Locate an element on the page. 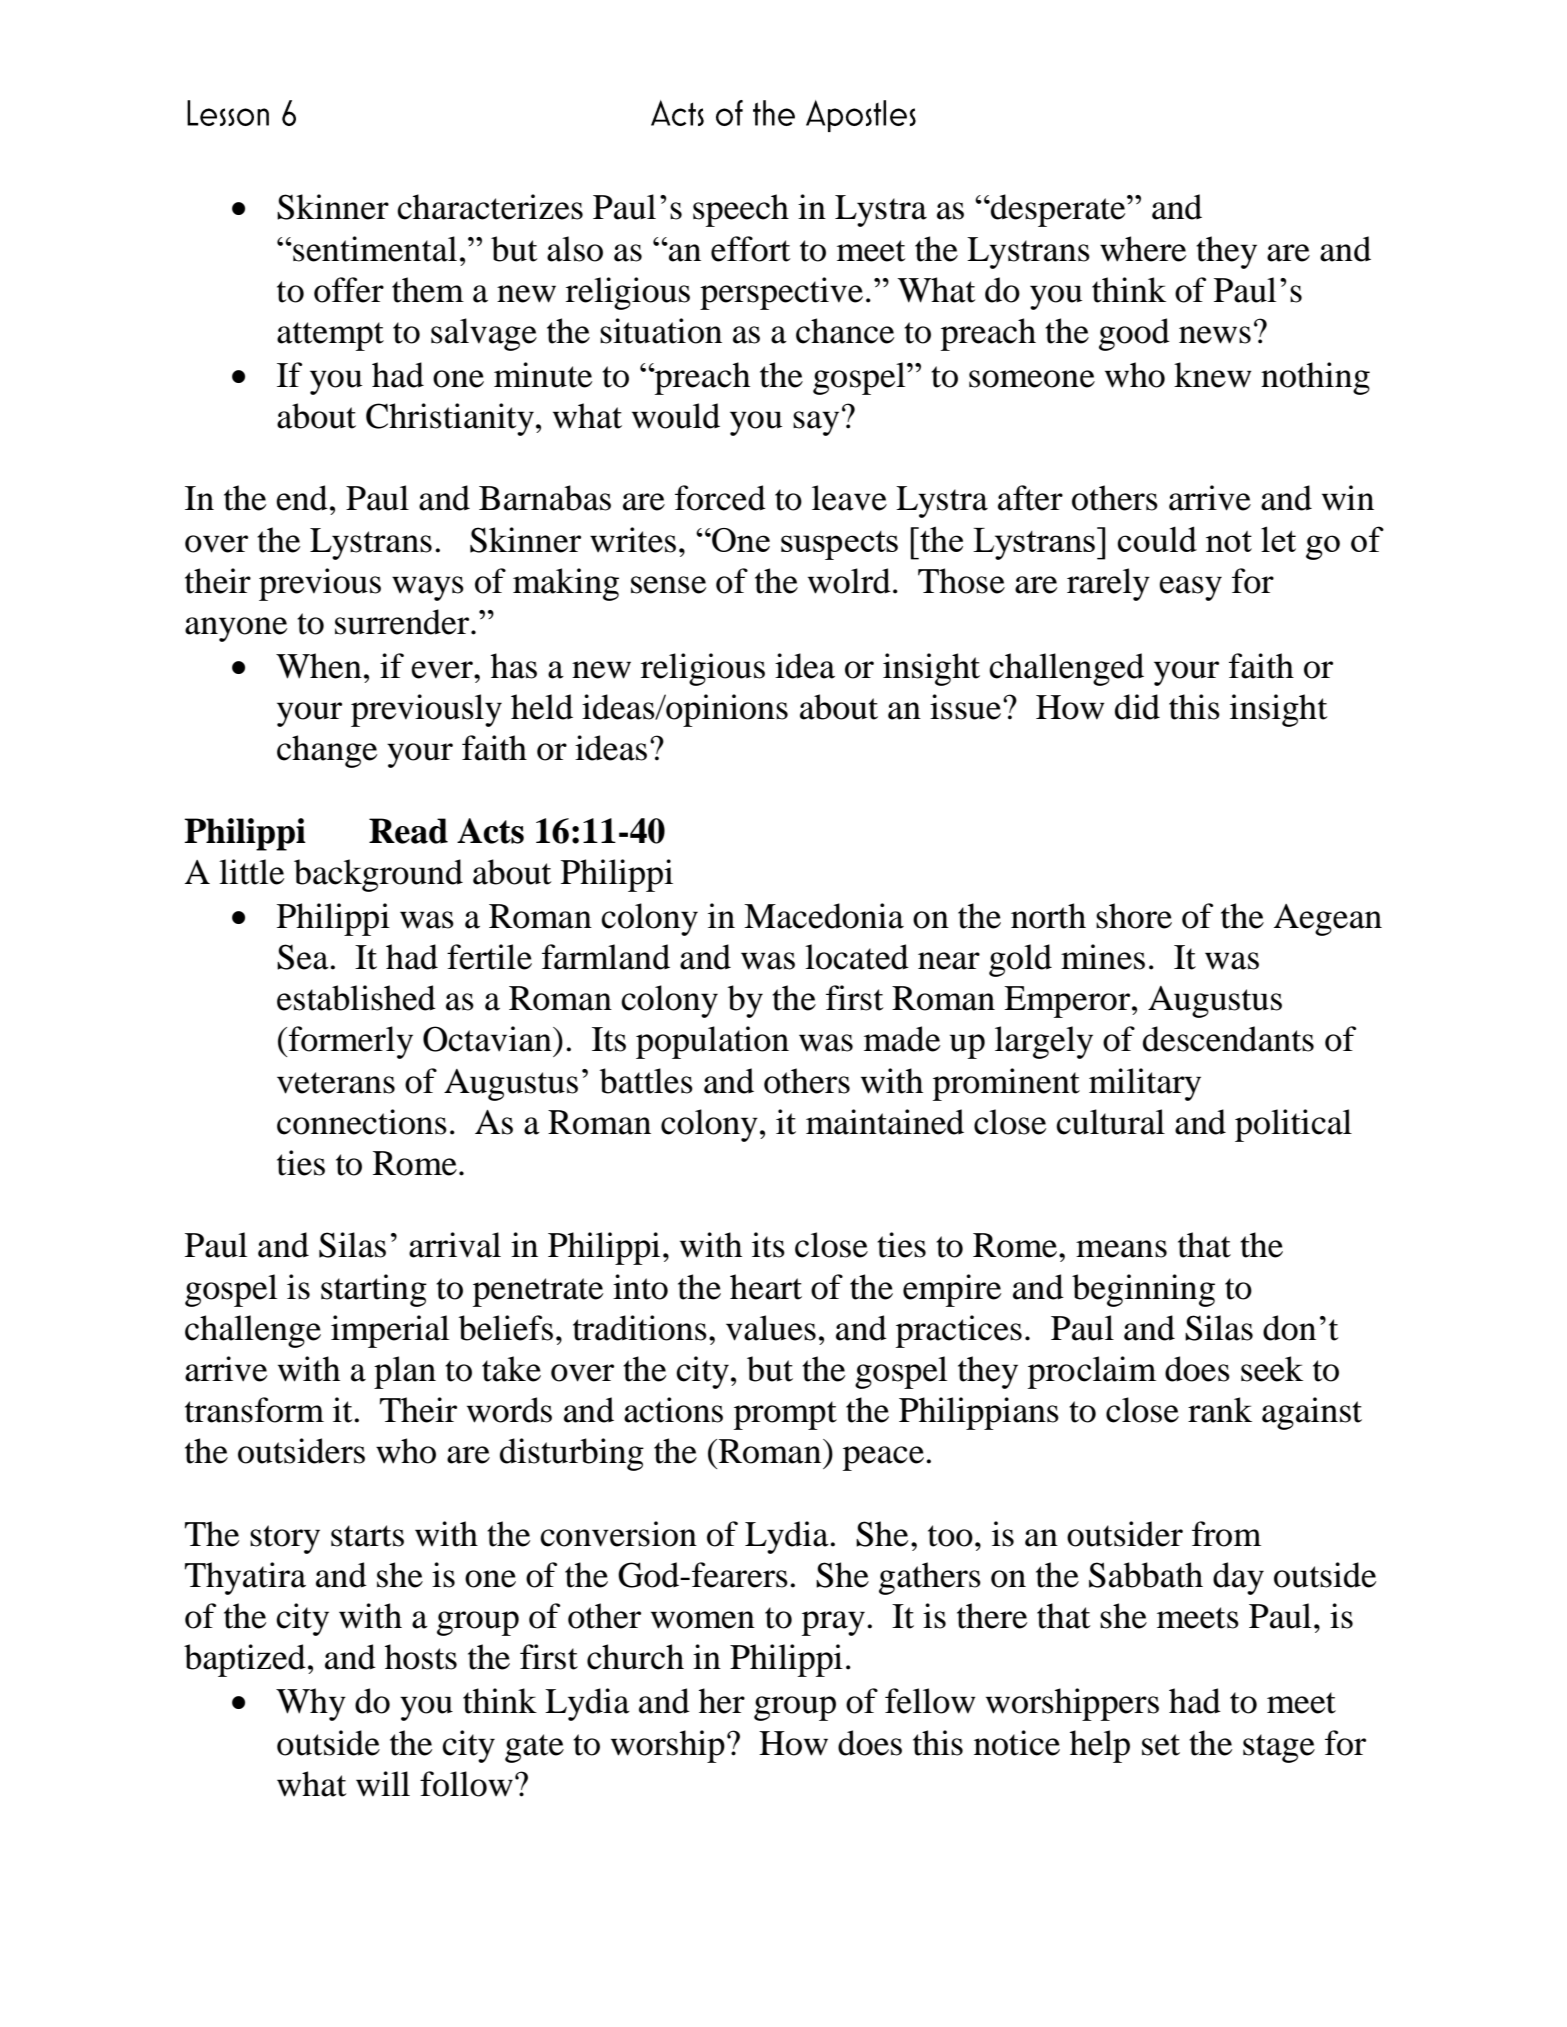 This page has width=1567, height=2027. effort is located at coordinates (751, 249).
